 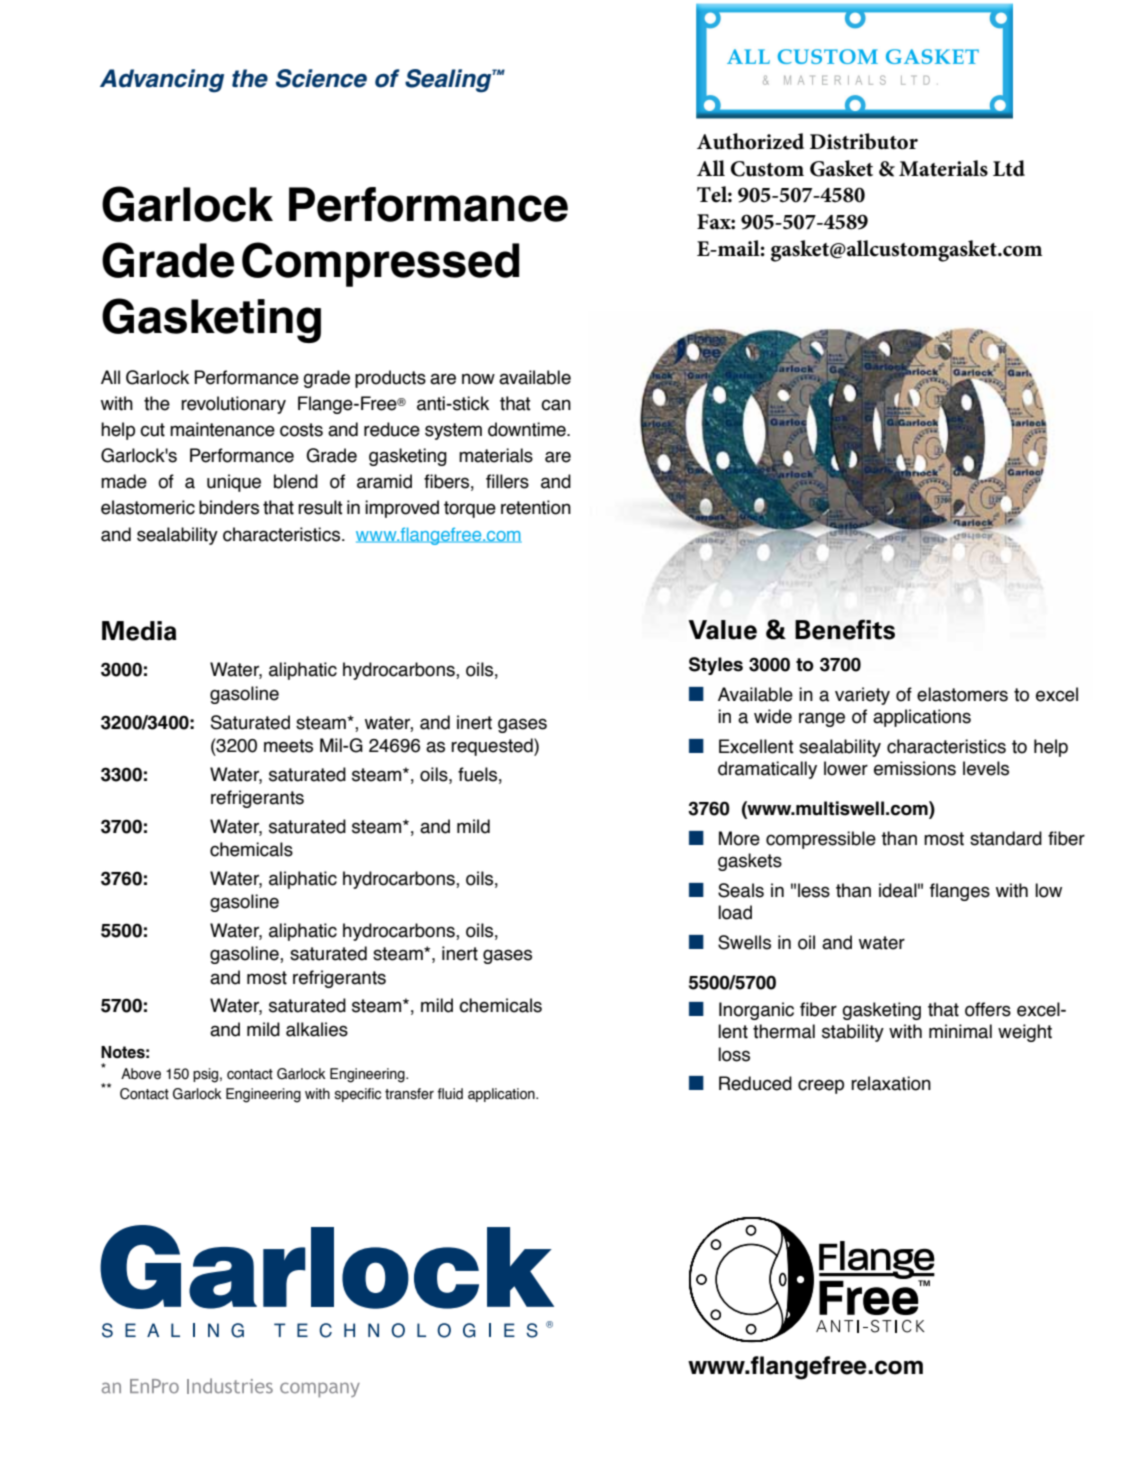 I want to click on fluid, so click(x=450, y=1094).
